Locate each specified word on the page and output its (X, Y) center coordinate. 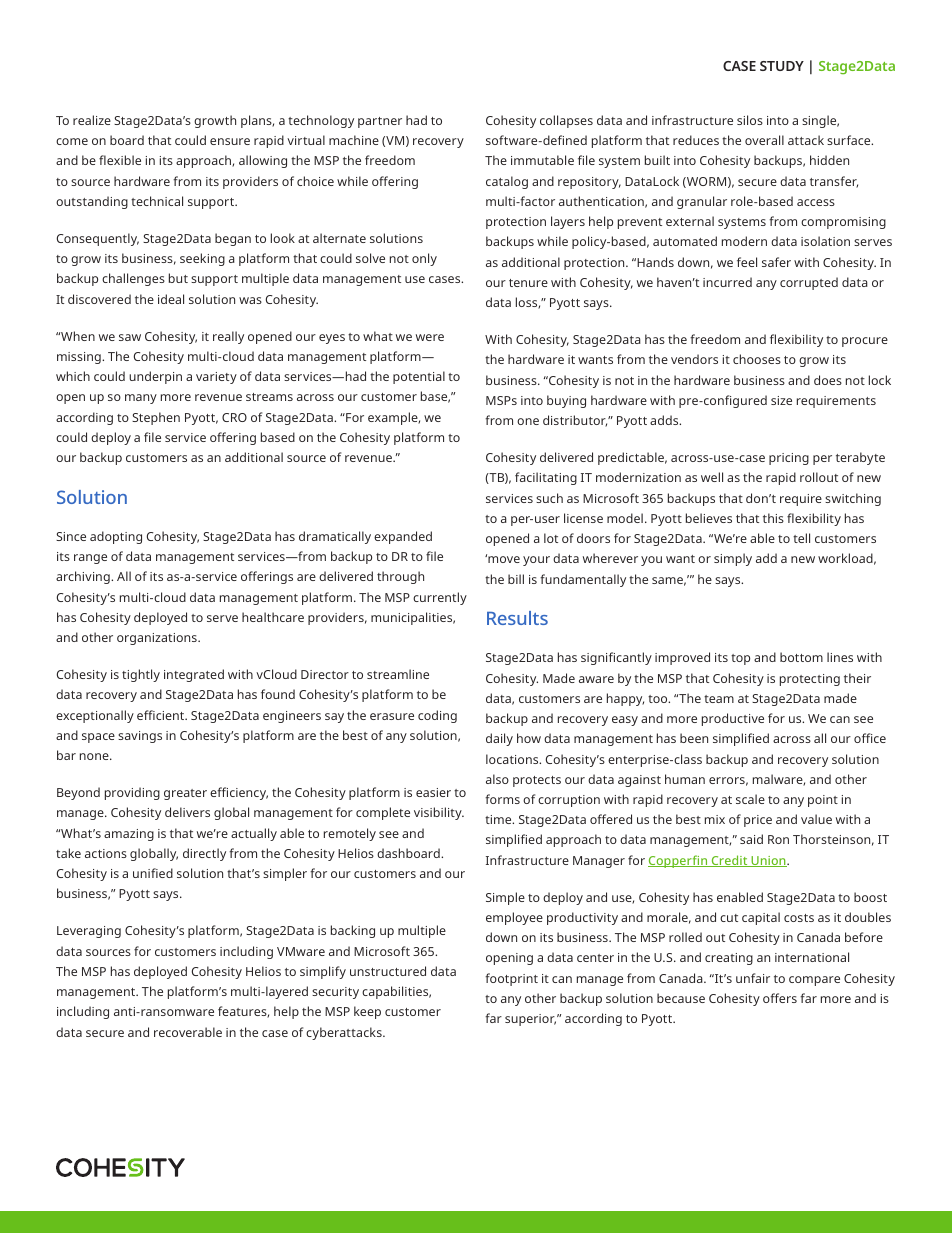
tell (801, 538)
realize (92, 120)
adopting (116, 537)
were (430, 337)
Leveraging (89, 932)
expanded (403, 537)
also (497, 779)
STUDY (782, 66)
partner (380, 122)
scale (750, 799)
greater (185, 794)
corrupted (809, 283)
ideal (171, 299)
